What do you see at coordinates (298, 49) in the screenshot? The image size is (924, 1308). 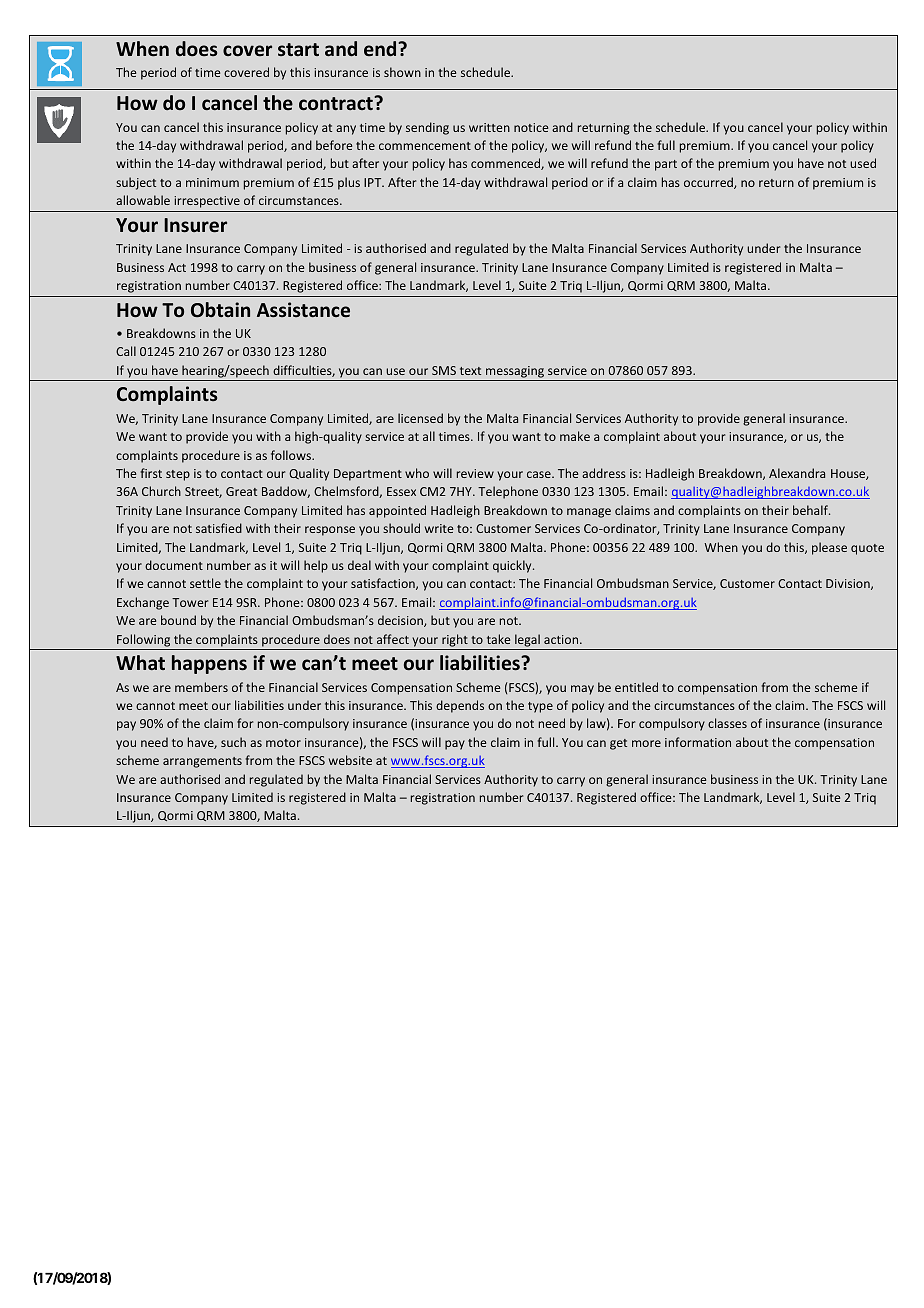 I see `start` at bounding box center [298, 49].
